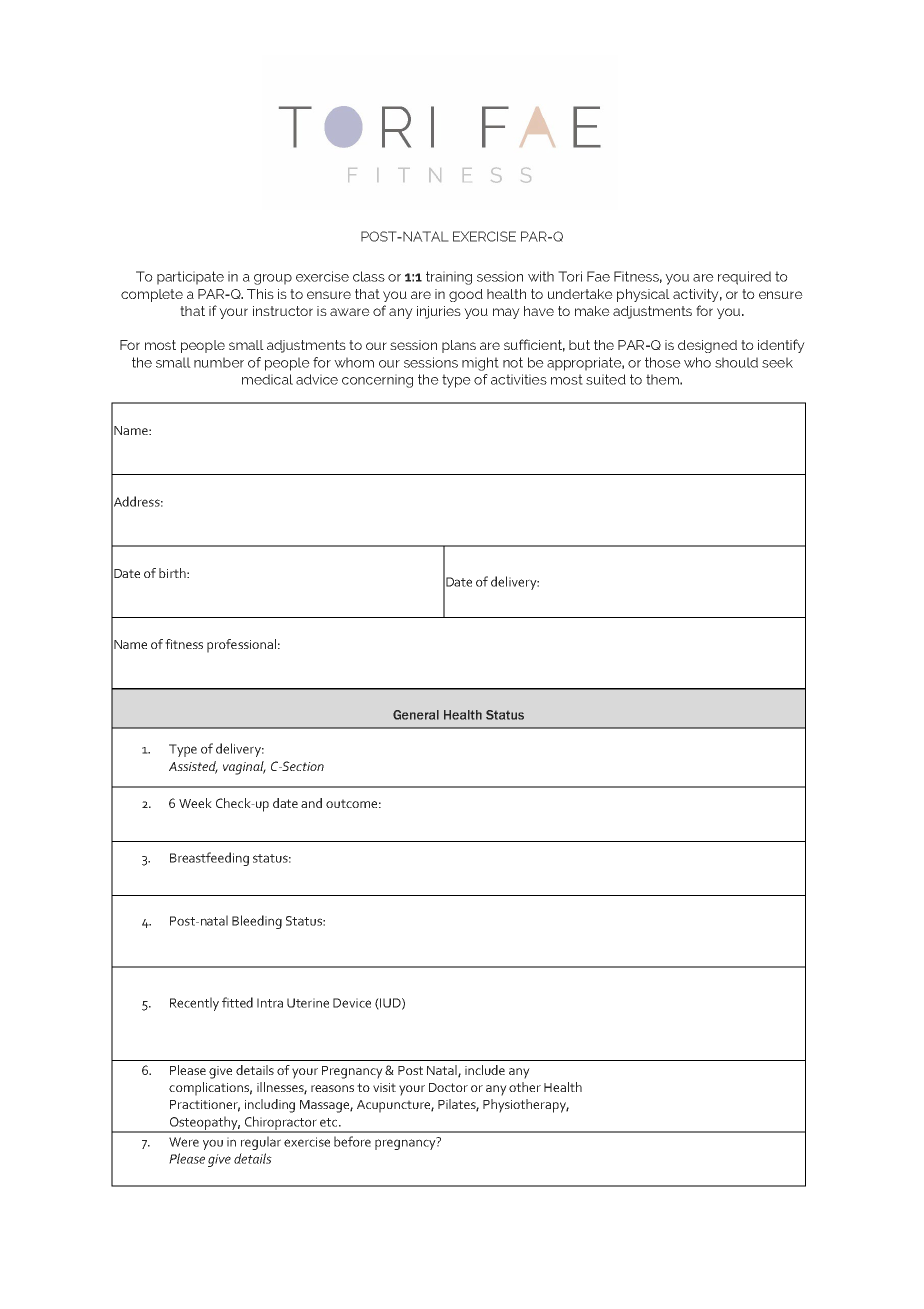  What do you see at coordinates (195, 803) in the page?
I see `Week` at bounding box center [195, 803].
